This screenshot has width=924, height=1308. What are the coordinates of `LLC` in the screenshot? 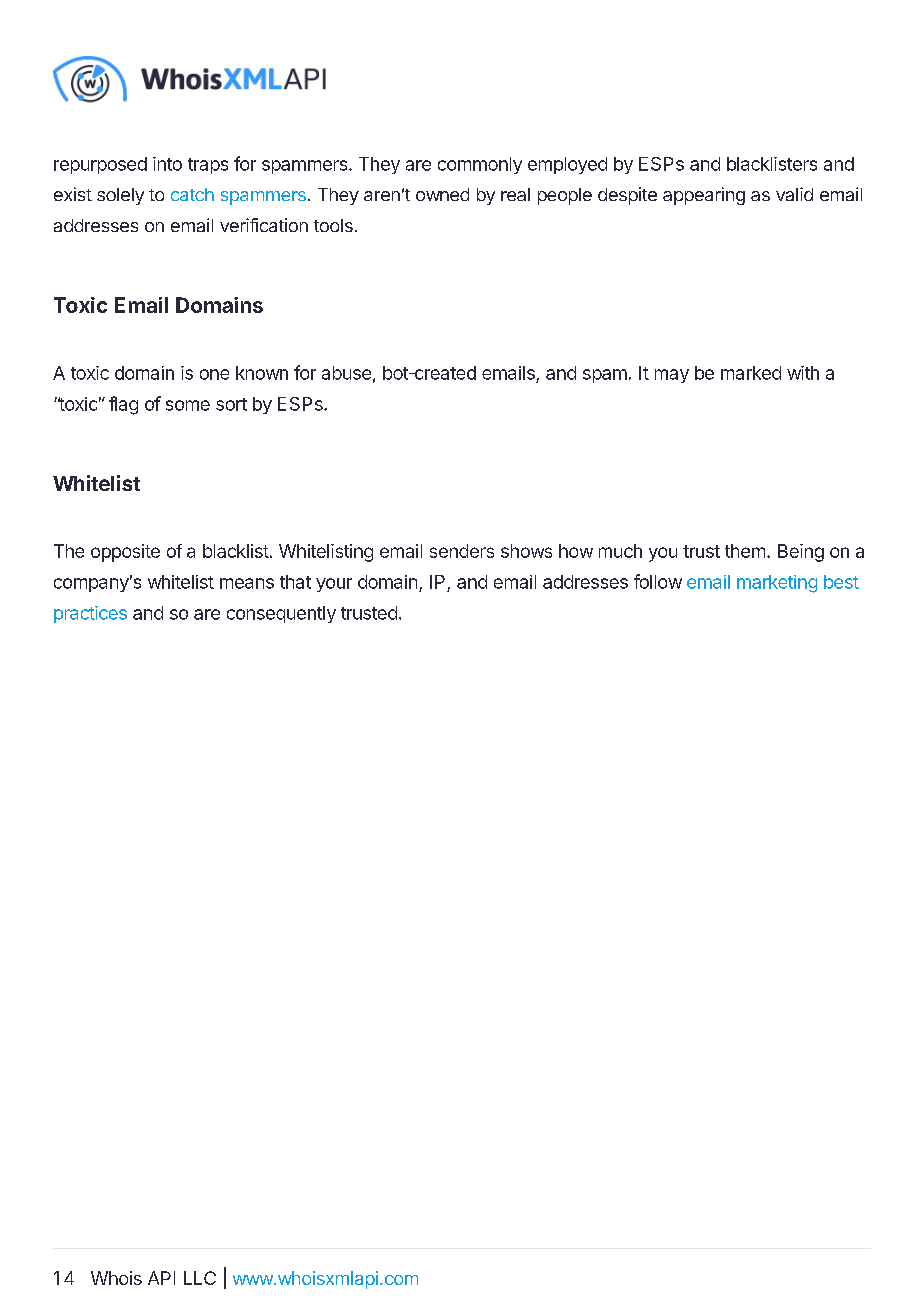 It's located at (200, 1278).
